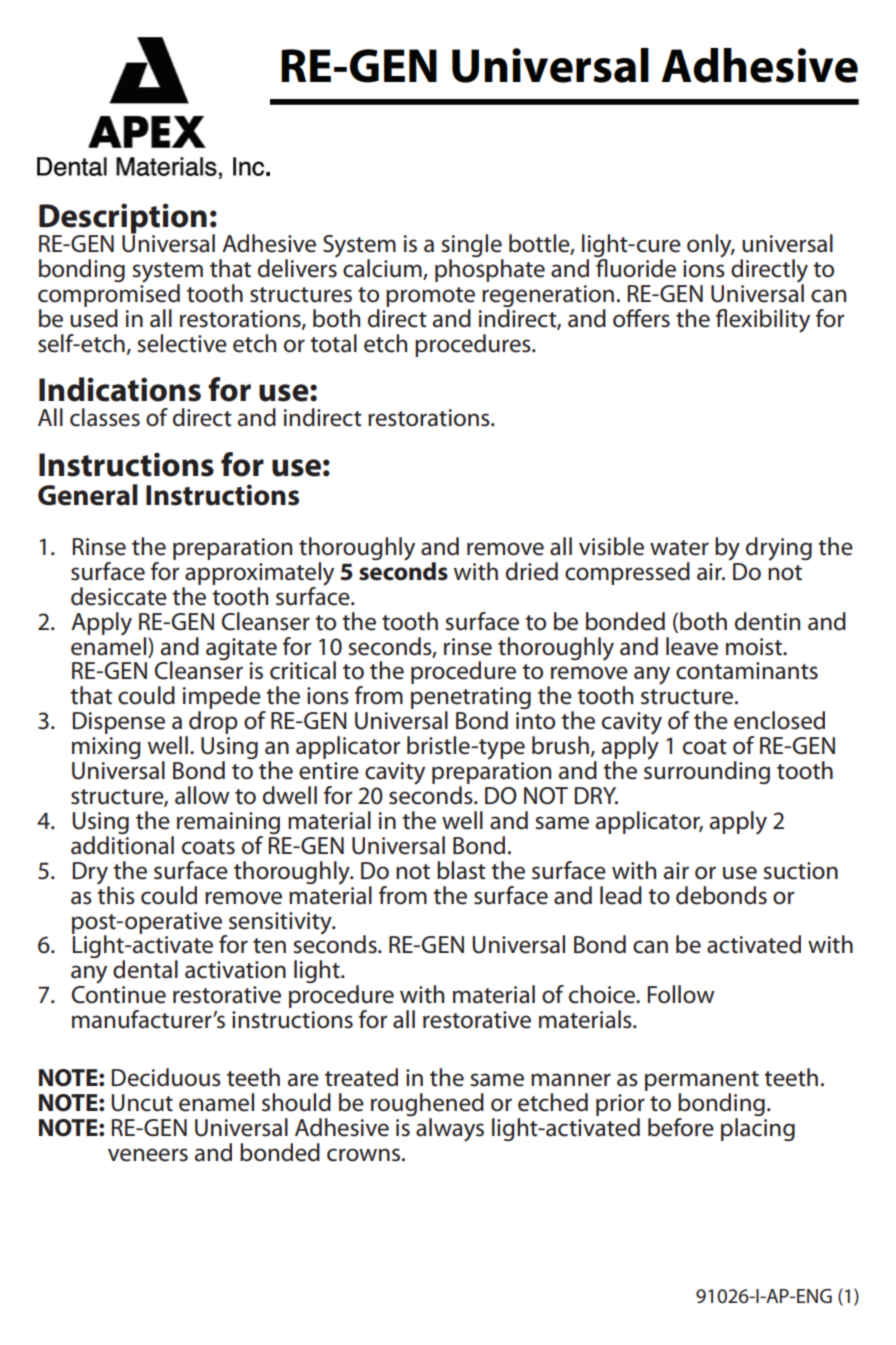 The height and width of the document is (1345, 896). What do you see at coordinates (747, 671) in the document?
I see `contaminants` at bounding box center [747, 671].
